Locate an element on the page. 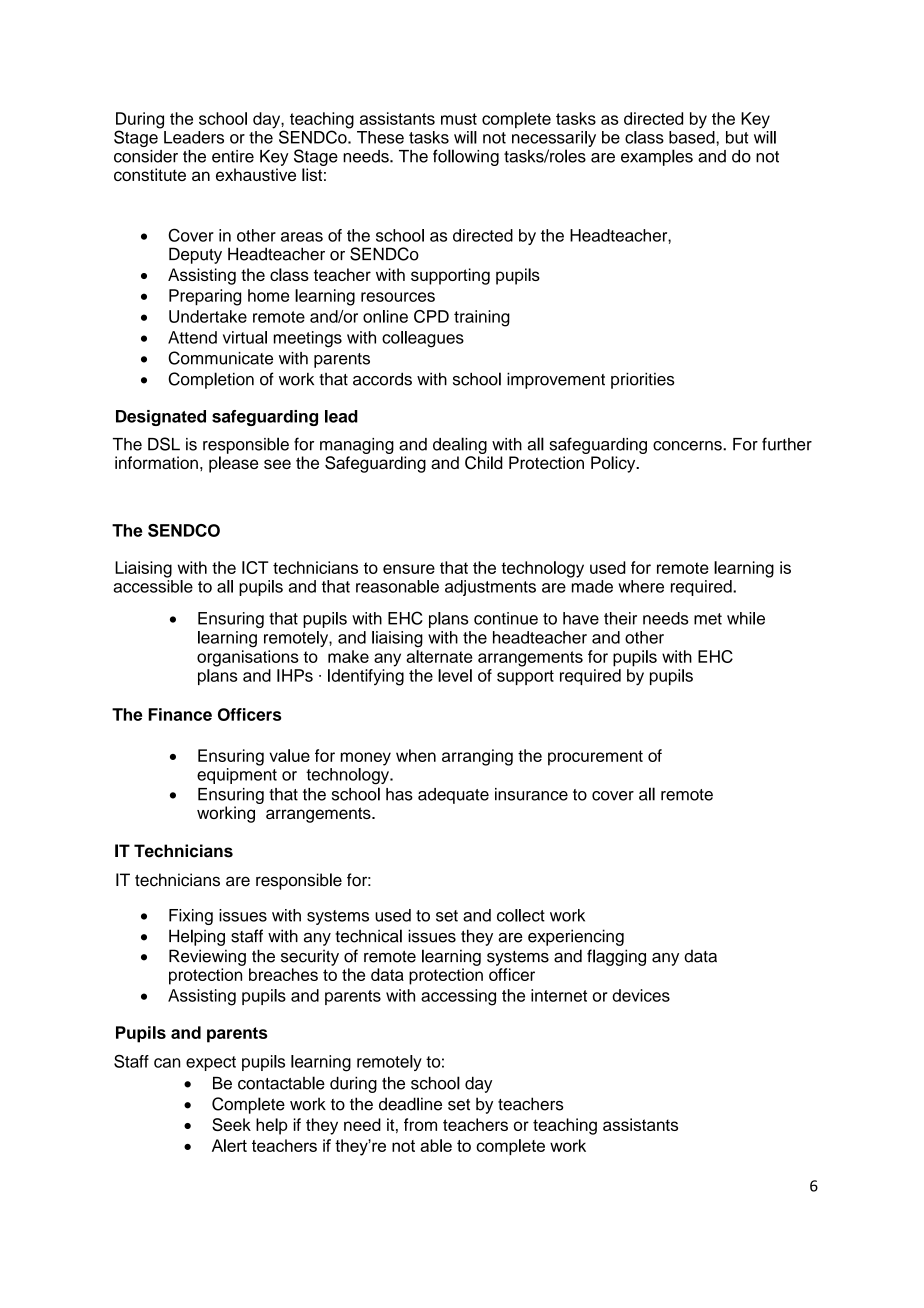 Image resolution: width=924 pixels, height=1308 pixels. please is located at coordinates (233, 464).
